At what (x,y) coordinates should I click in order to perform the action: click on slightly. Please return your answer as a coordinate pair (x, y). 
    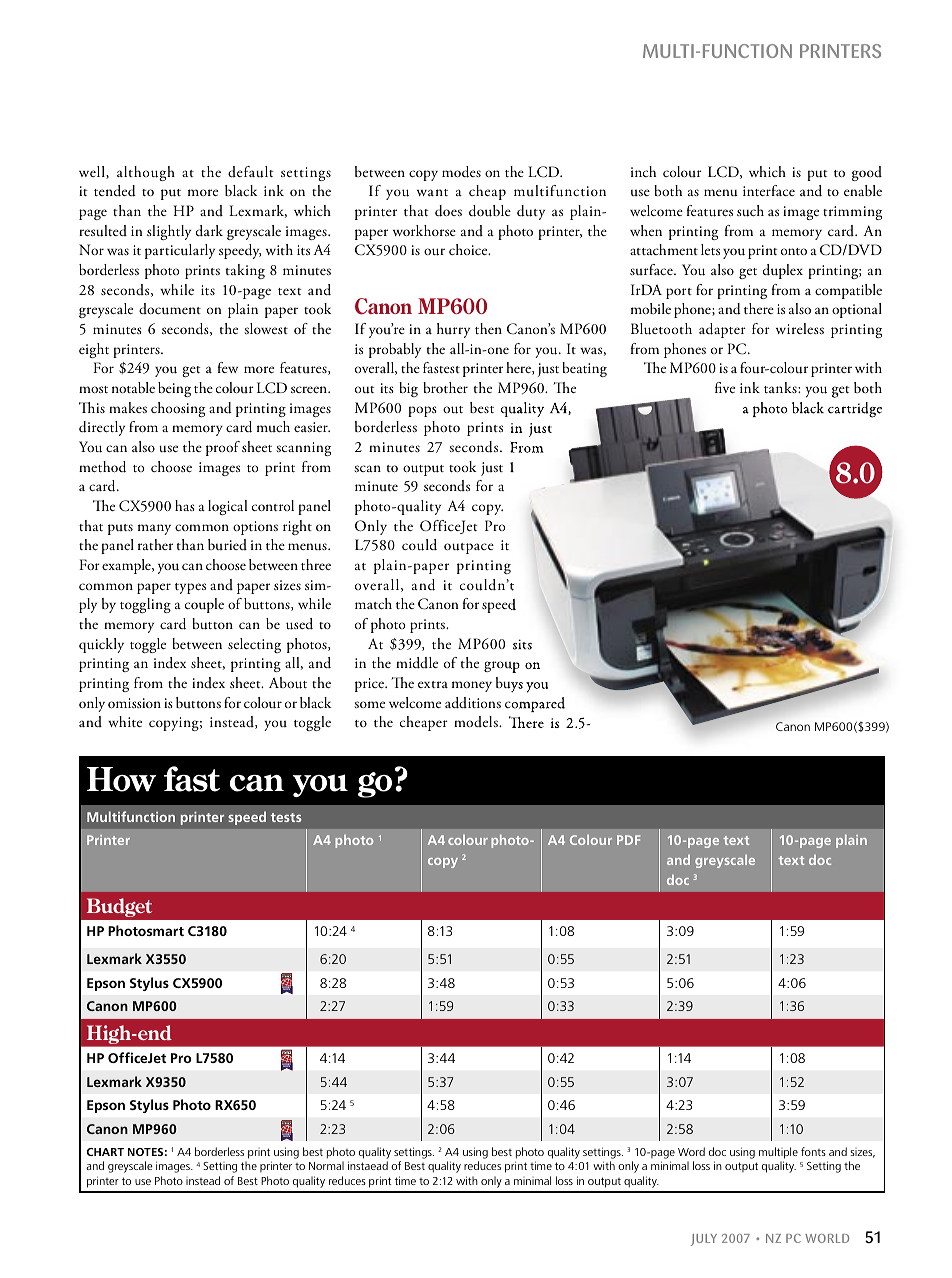
    Looking at the image, I should click on (169, 232).
